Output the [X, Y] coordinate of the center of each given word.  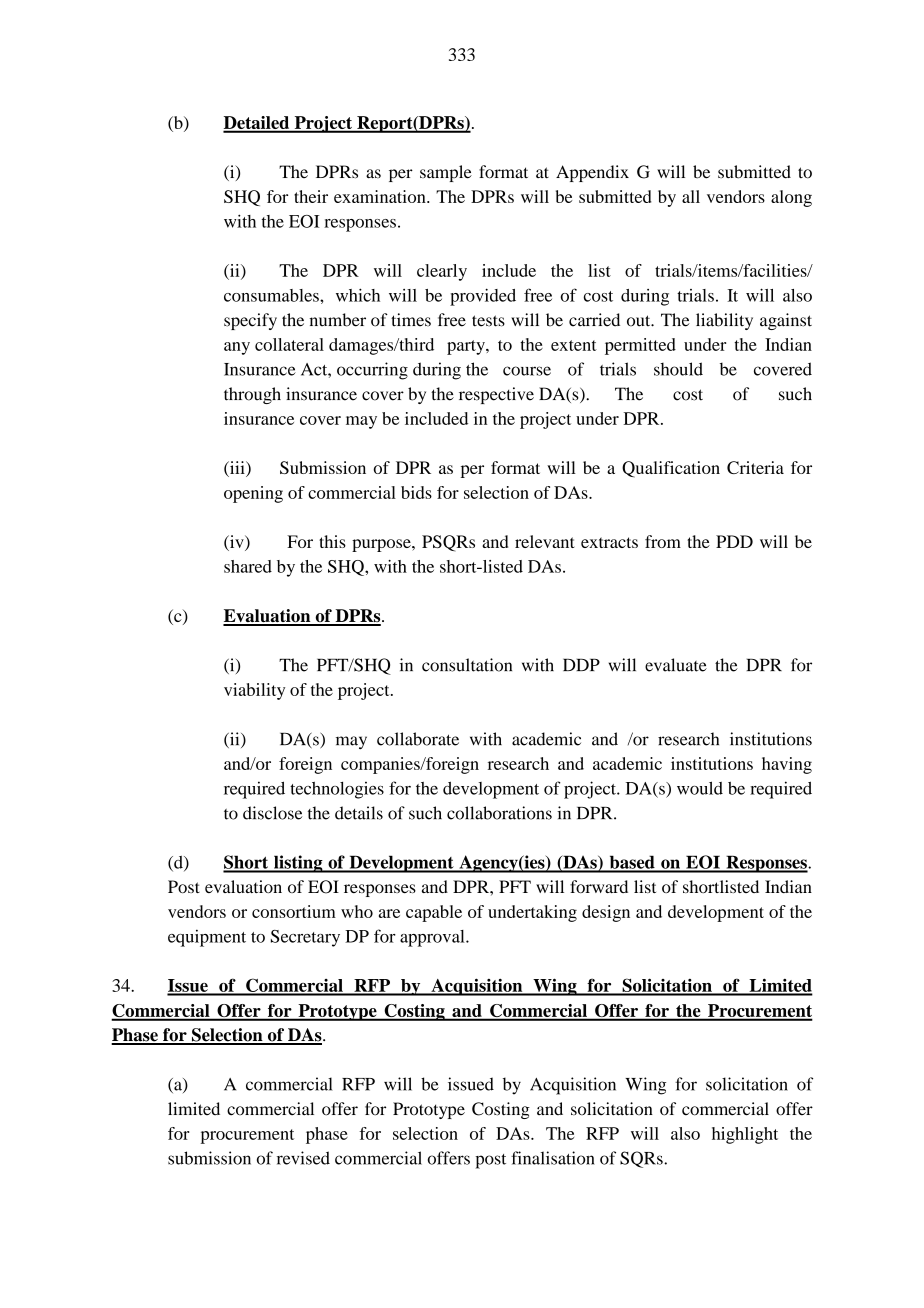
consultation [467, 665]
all [691, 196]
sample [446, 173]
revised [303, 1158]
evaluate [676, 665]
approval [433, 938]
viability [254, 691]
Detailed [257, 124]
